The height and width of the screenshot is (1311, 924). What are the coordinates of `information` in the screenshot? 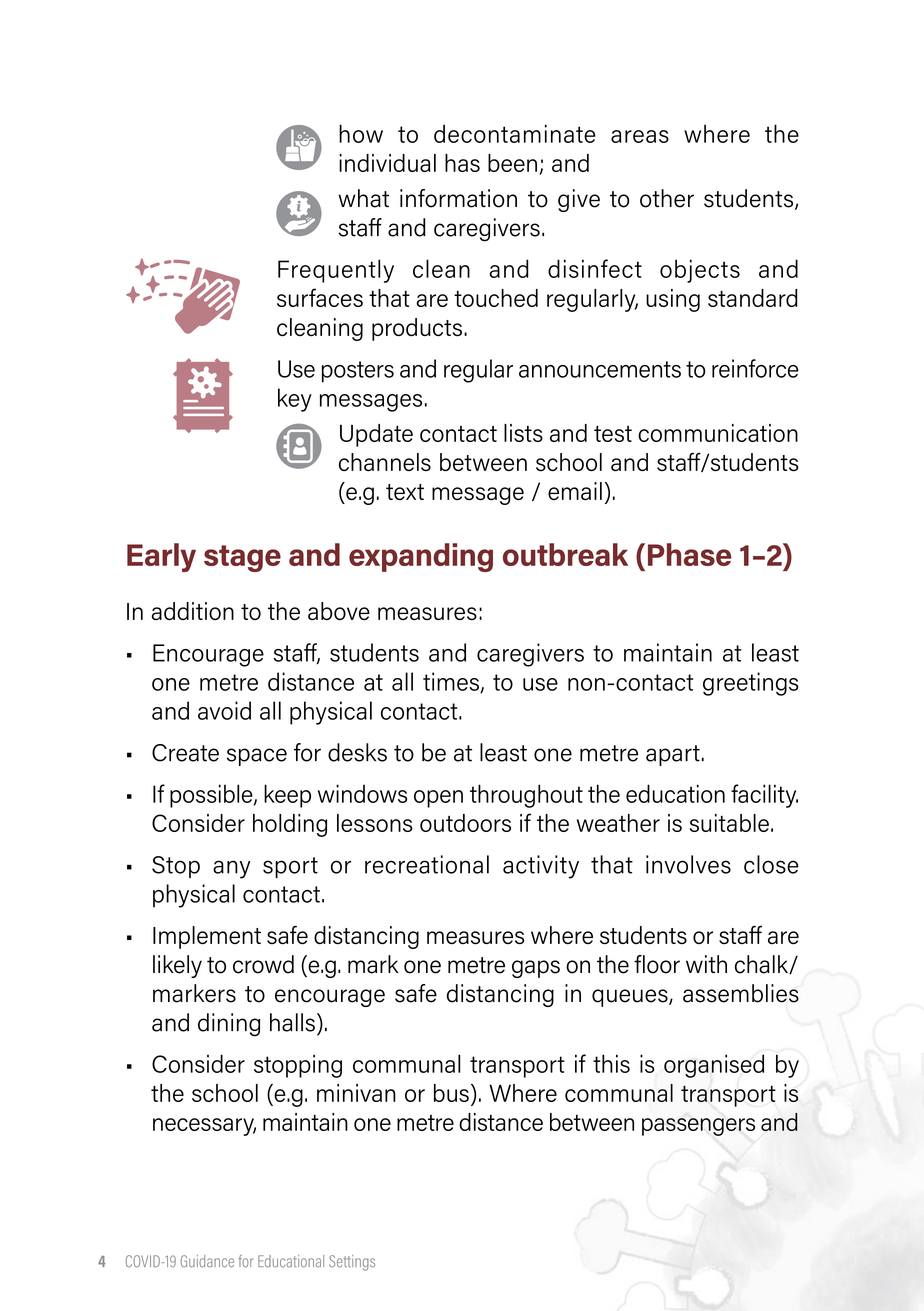 It's located at (458, 198).
